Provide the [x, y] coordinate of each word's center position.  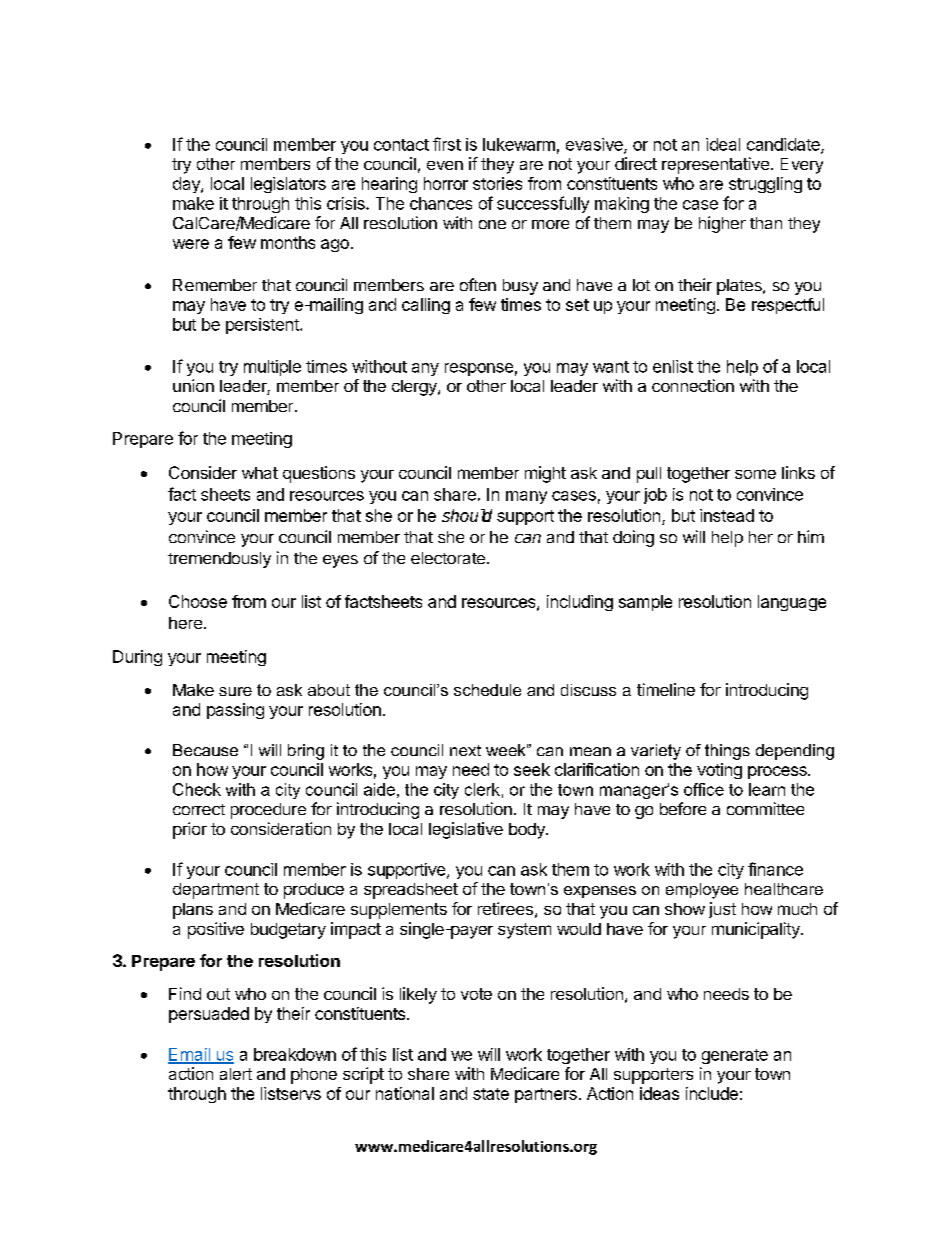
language [792, 603]
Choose [198, 601]
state [491, 1094]
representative [715, 165]
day [187, 185]
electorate [448, 558]
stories [497, 183]
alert [236, 1074]
